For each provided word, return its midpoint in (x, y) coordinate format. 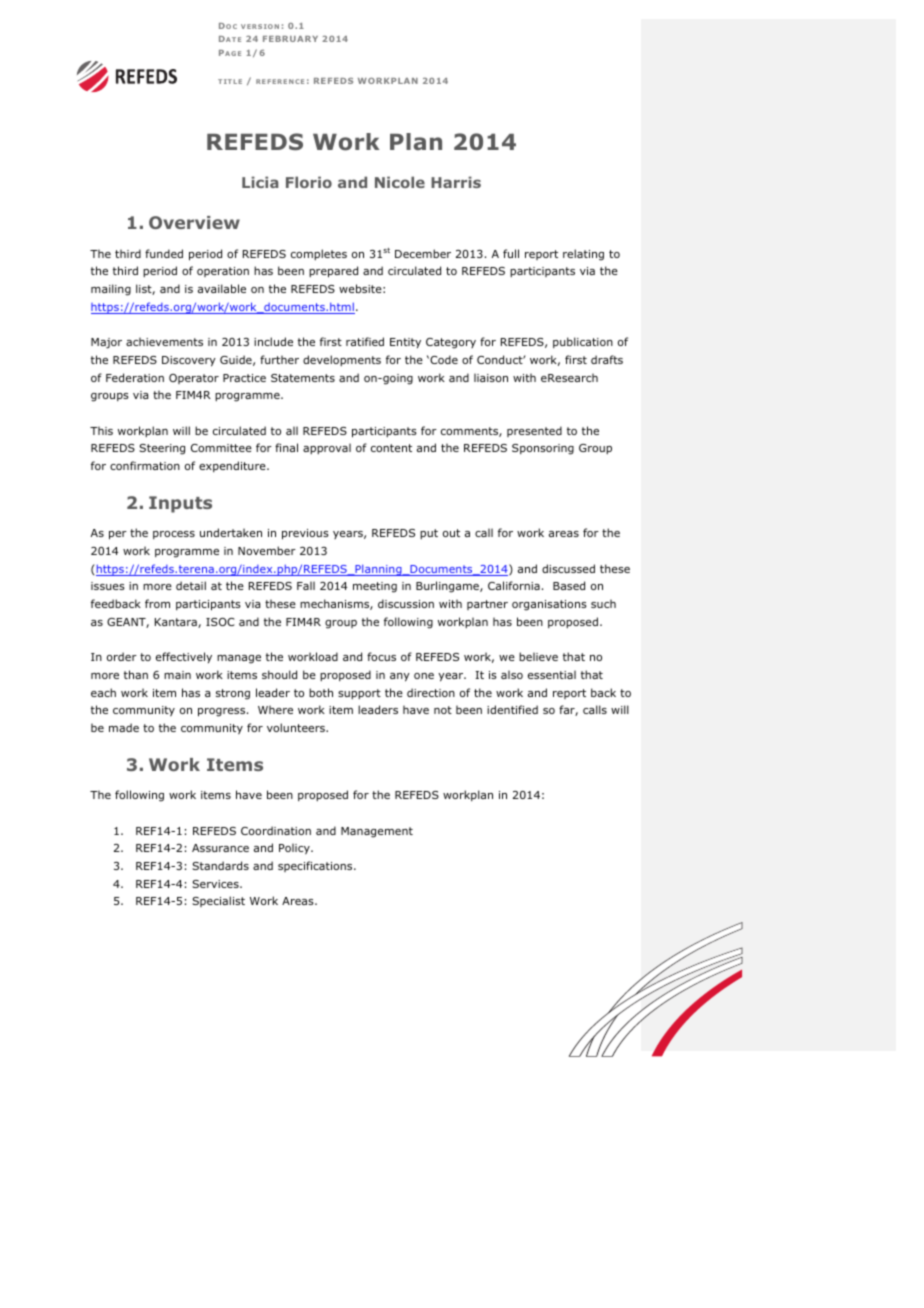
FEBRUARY (290, 39)
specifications (316, 866)
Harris (456, 182)
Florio (309, 182)
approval (327, 448)
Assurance (220, 848)
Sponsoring (543, 449)
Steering (162, 449)
